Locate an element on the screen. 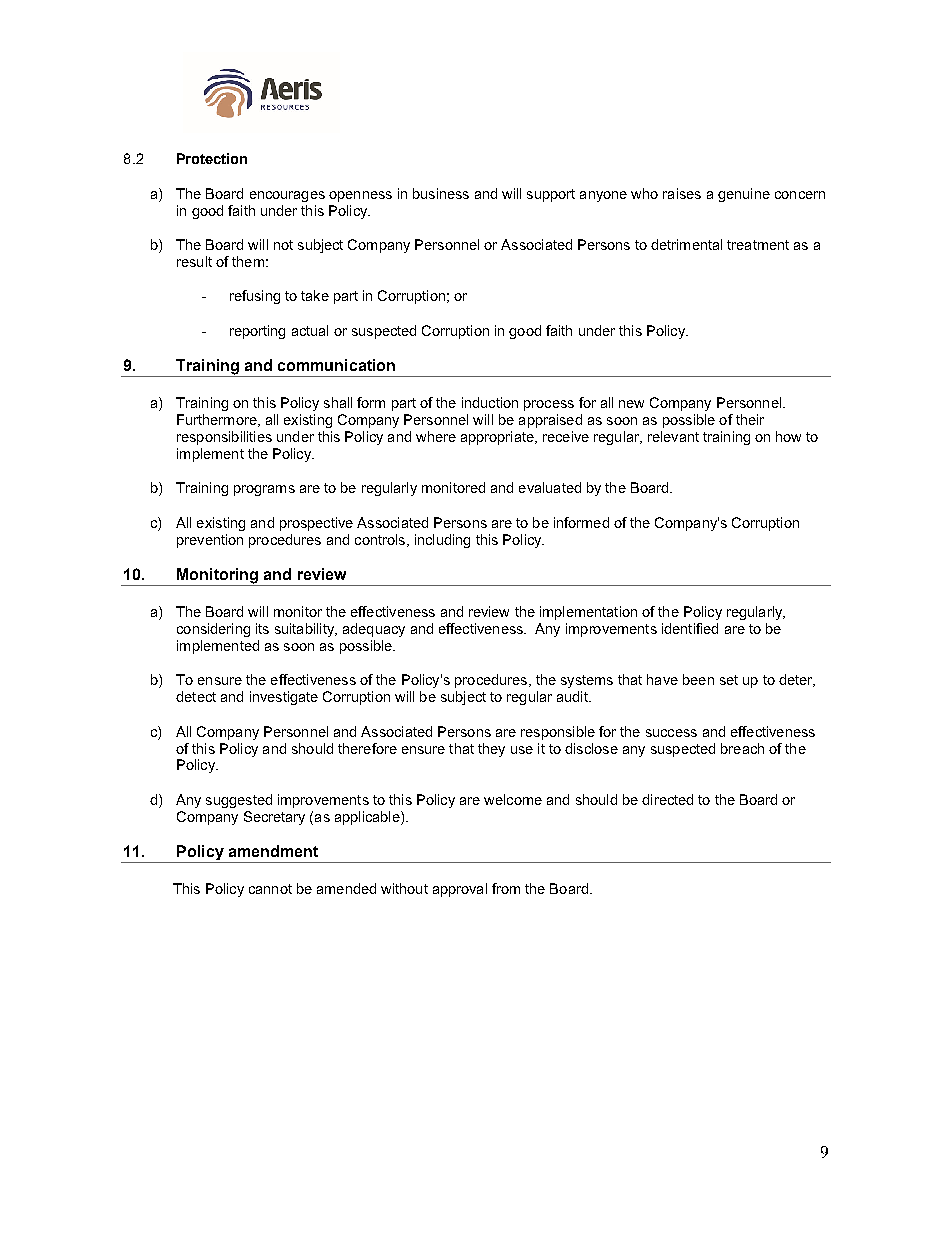  investigate is located at coordinates (284, 698).
